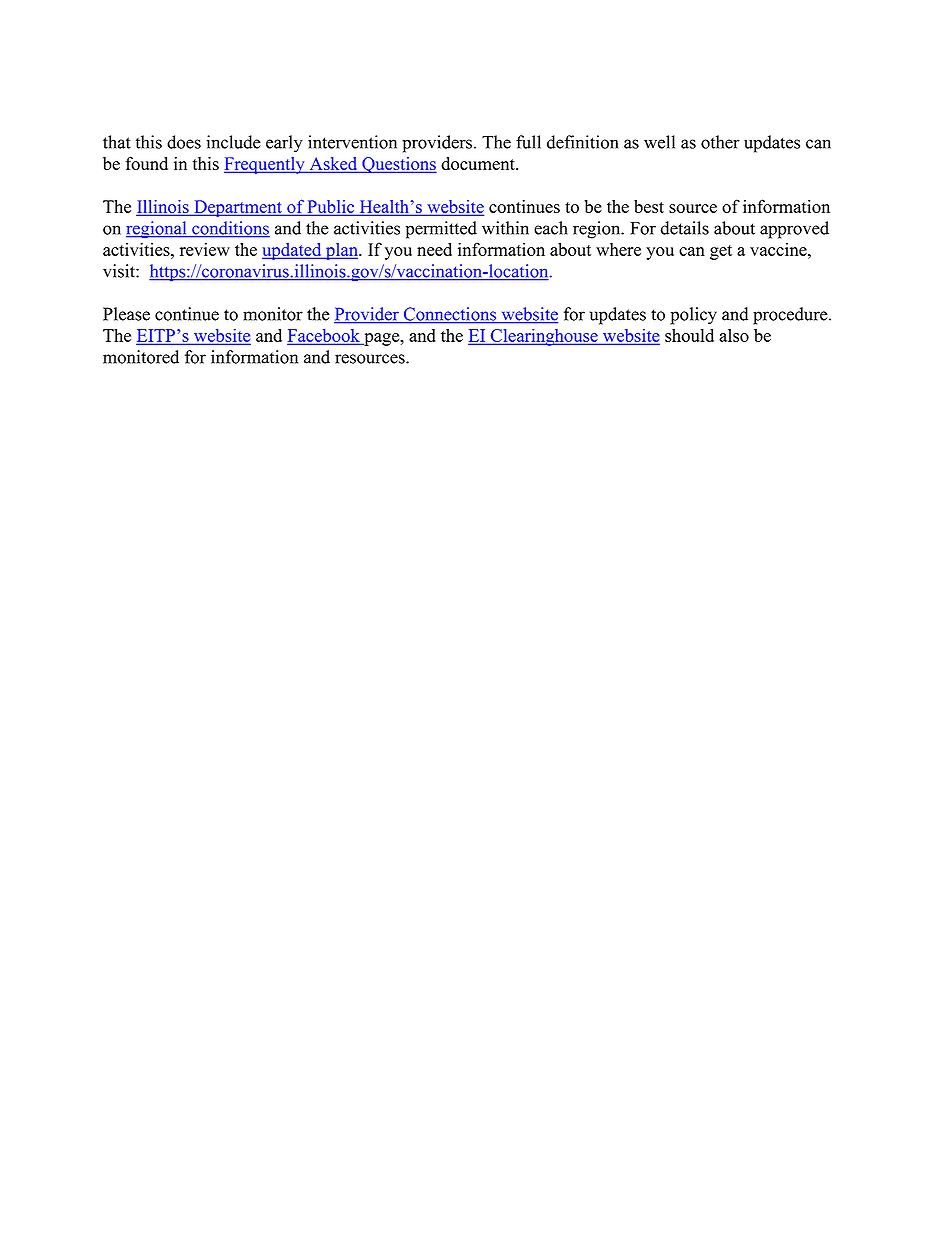  Describe the element at coordinates (238, 208) in the screenshot. I see `Department` at that location.
